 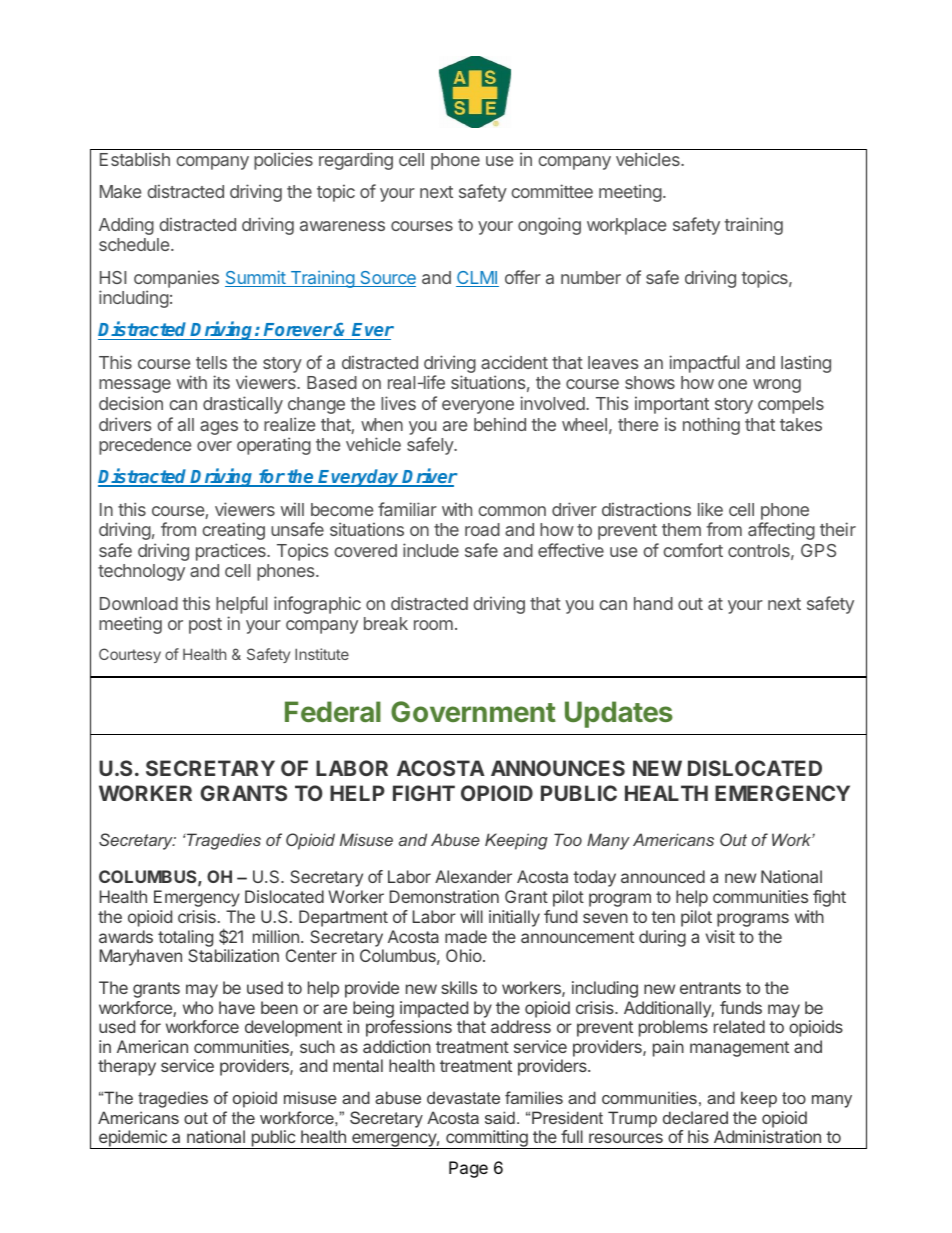 I want to click on visit, so click(x=720, y=936).
